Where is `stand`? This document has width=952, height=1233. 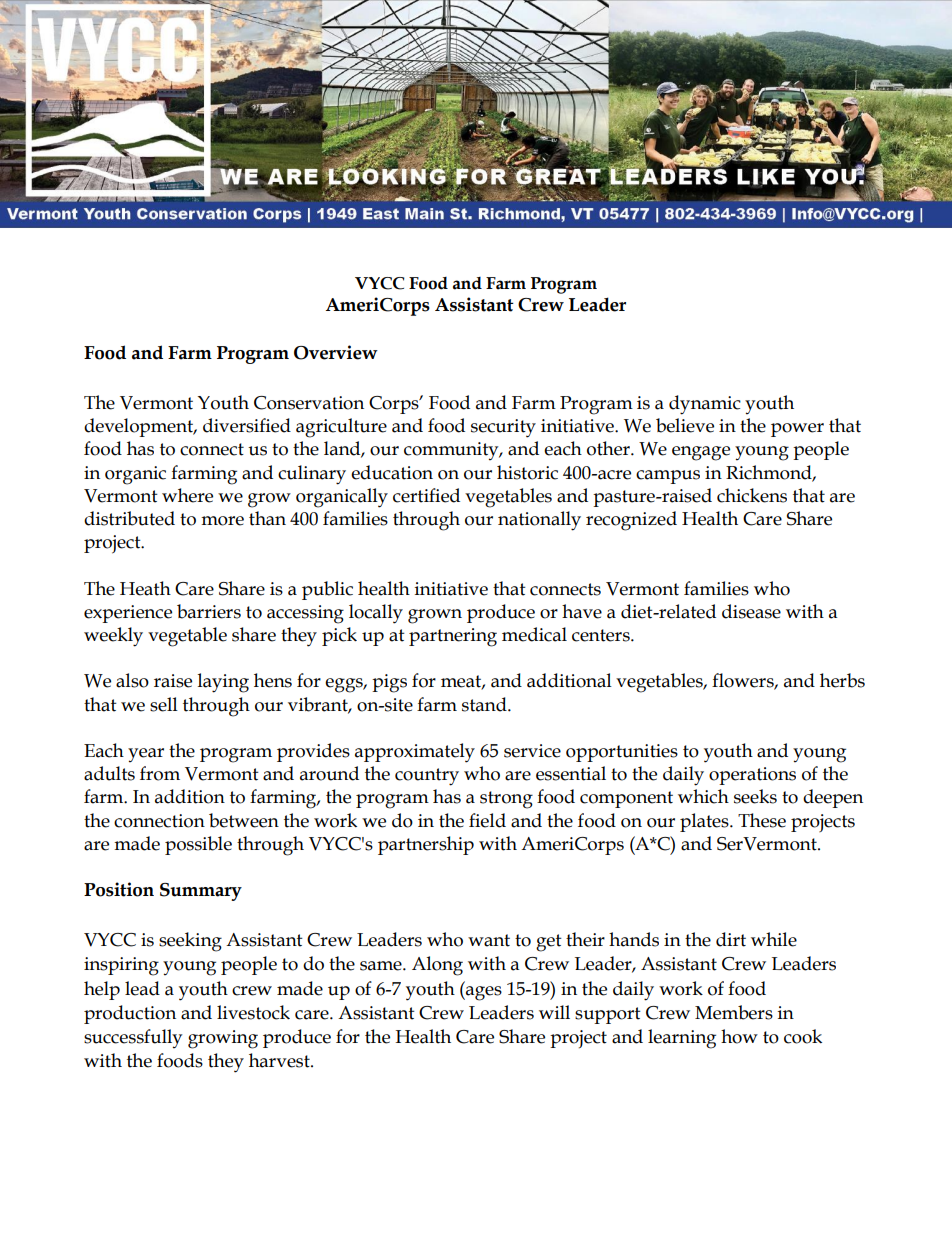 stand is located at coordinates (485, 704).
